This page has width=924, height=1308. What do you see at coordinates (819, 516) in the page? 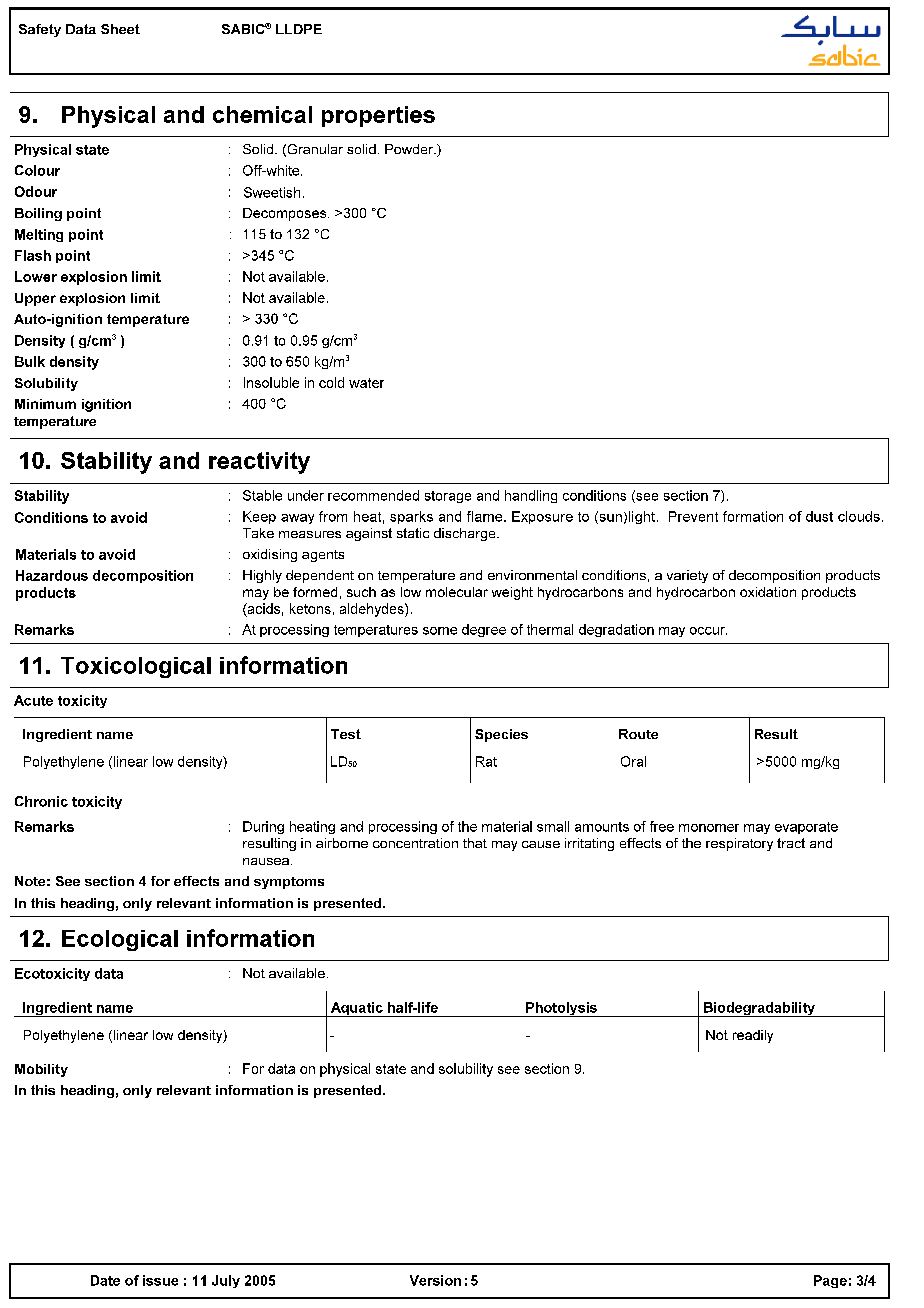
I see `dust` at bounding box center [819, 516].
